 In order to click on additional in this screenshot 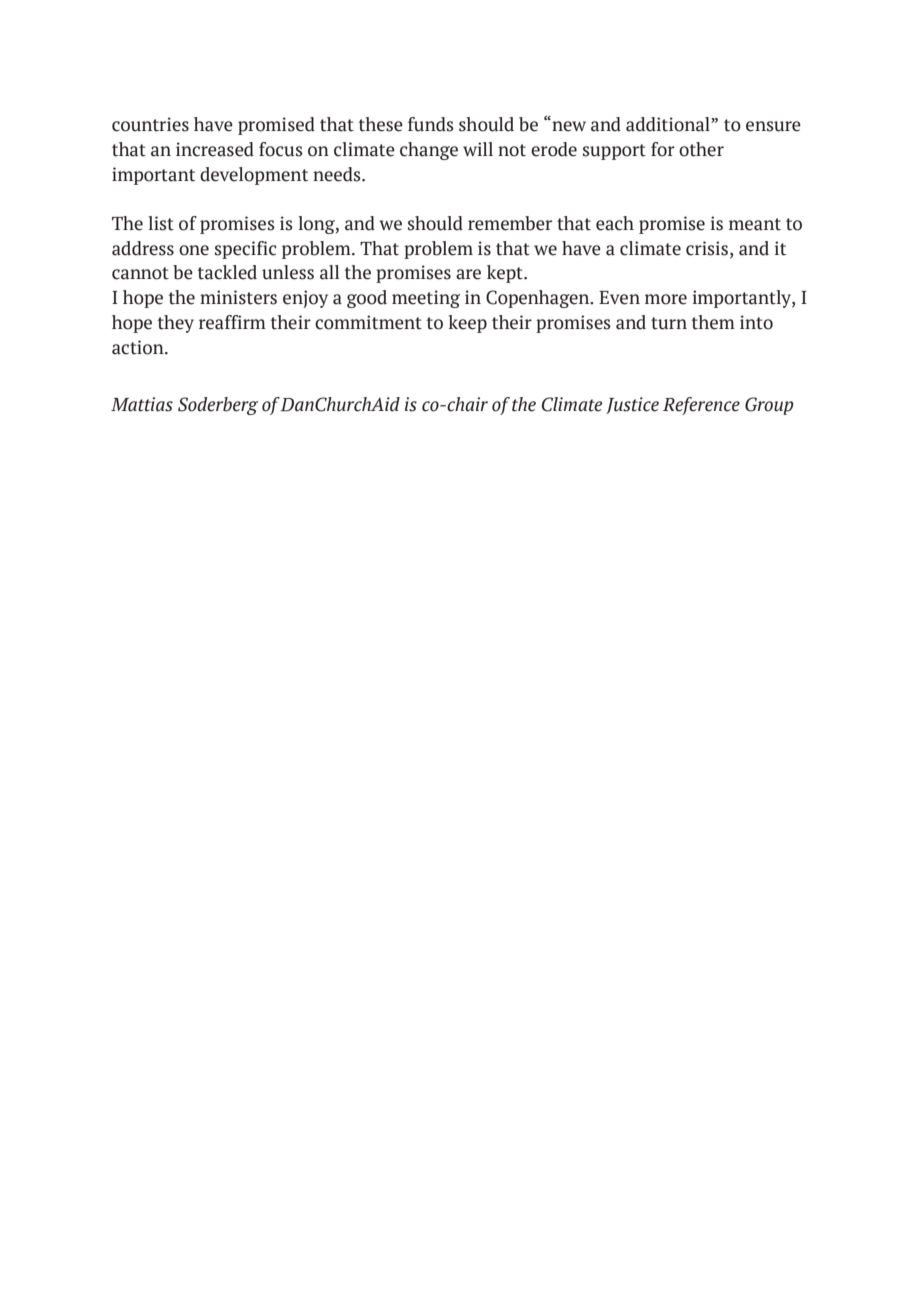, I will do `click(669, 124)`.
